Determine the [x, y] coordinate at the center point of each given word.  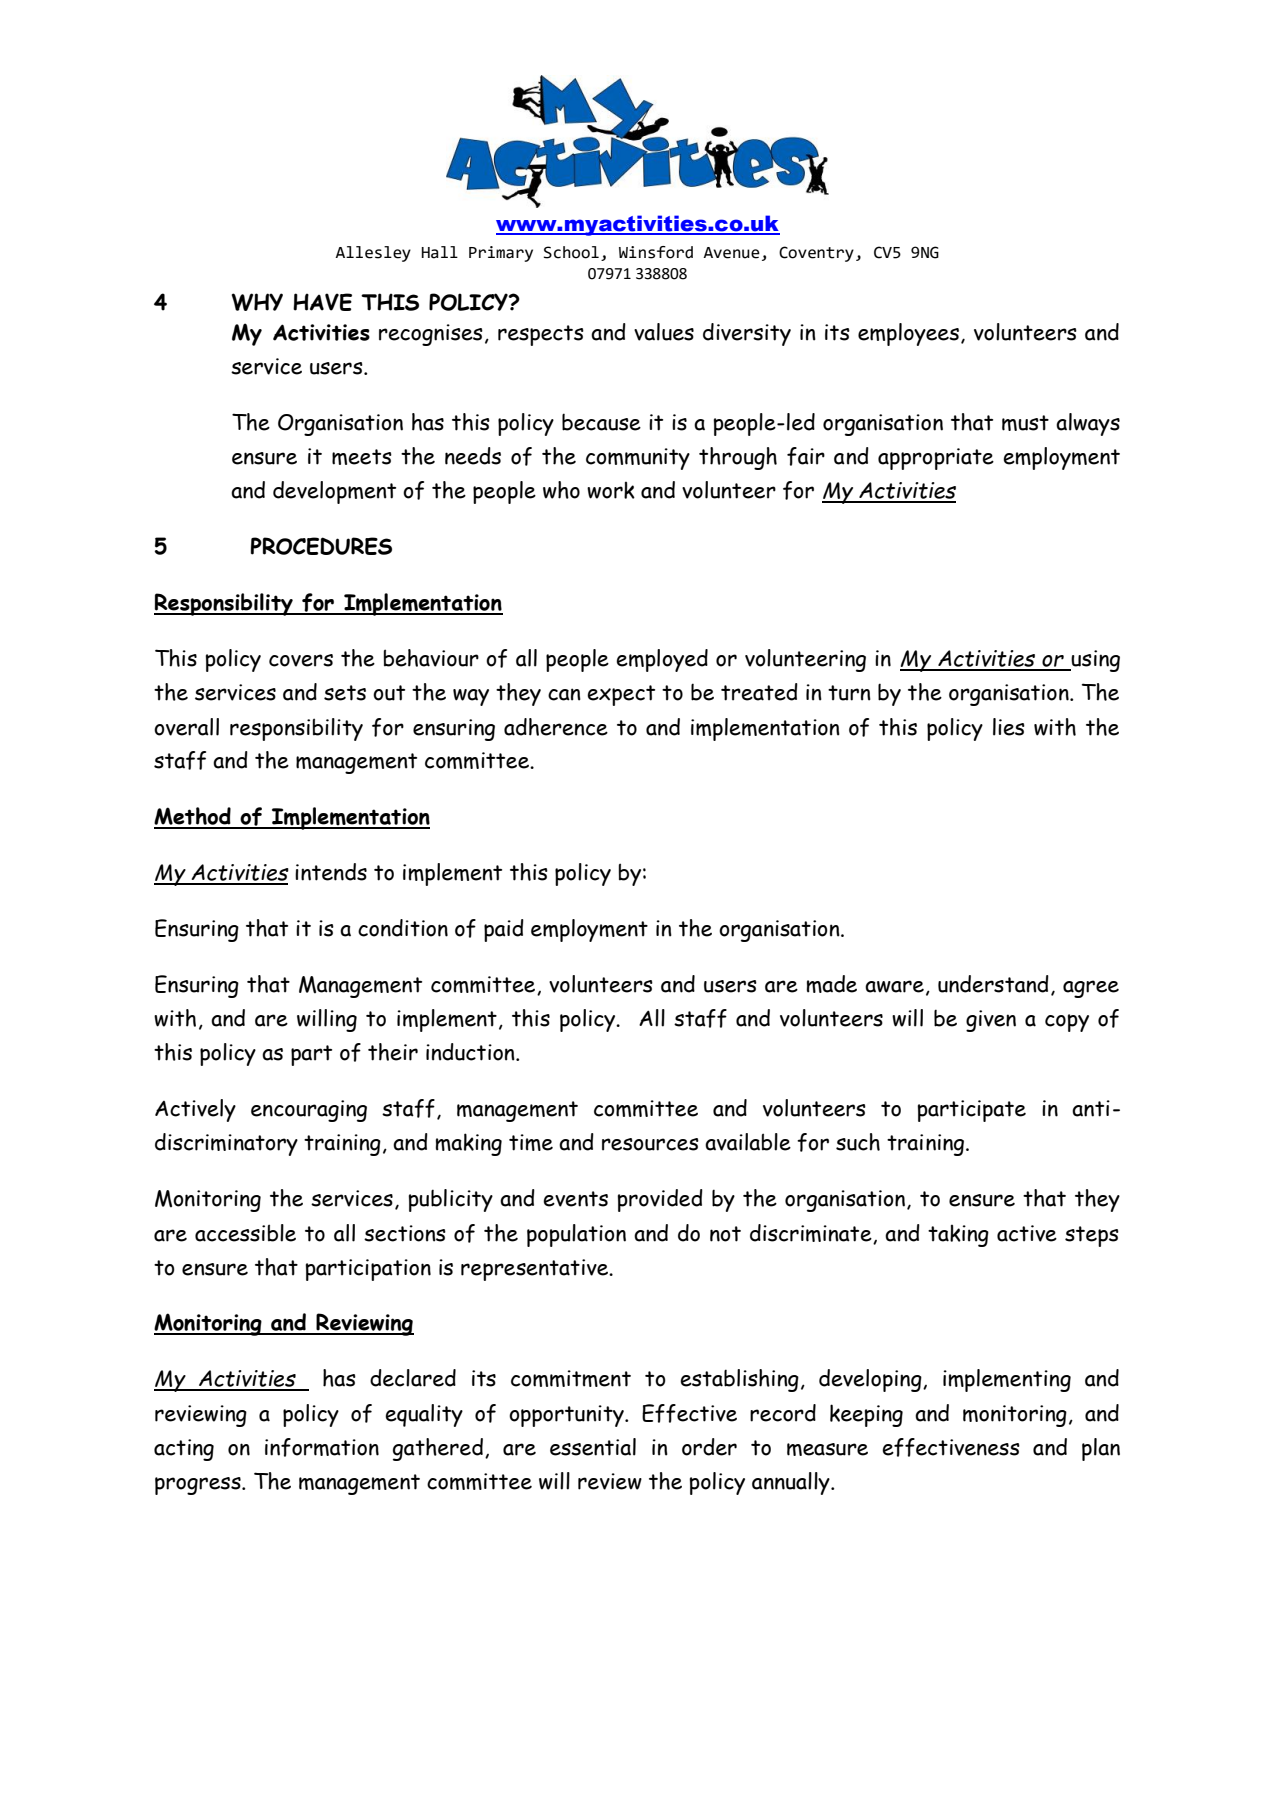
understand [993, 984]
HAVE [322, 302]
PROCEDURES [321, 546]
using [1095, 661]
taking [958, 1235]
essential [593, 1447]
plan [1101, 1449]
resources [650, 1144]
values [664, 332]
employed [662, 660]
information [322, 1447]
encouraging [309, 1111]
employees [908, 334]
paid [504, 930]
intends [331, 872]
